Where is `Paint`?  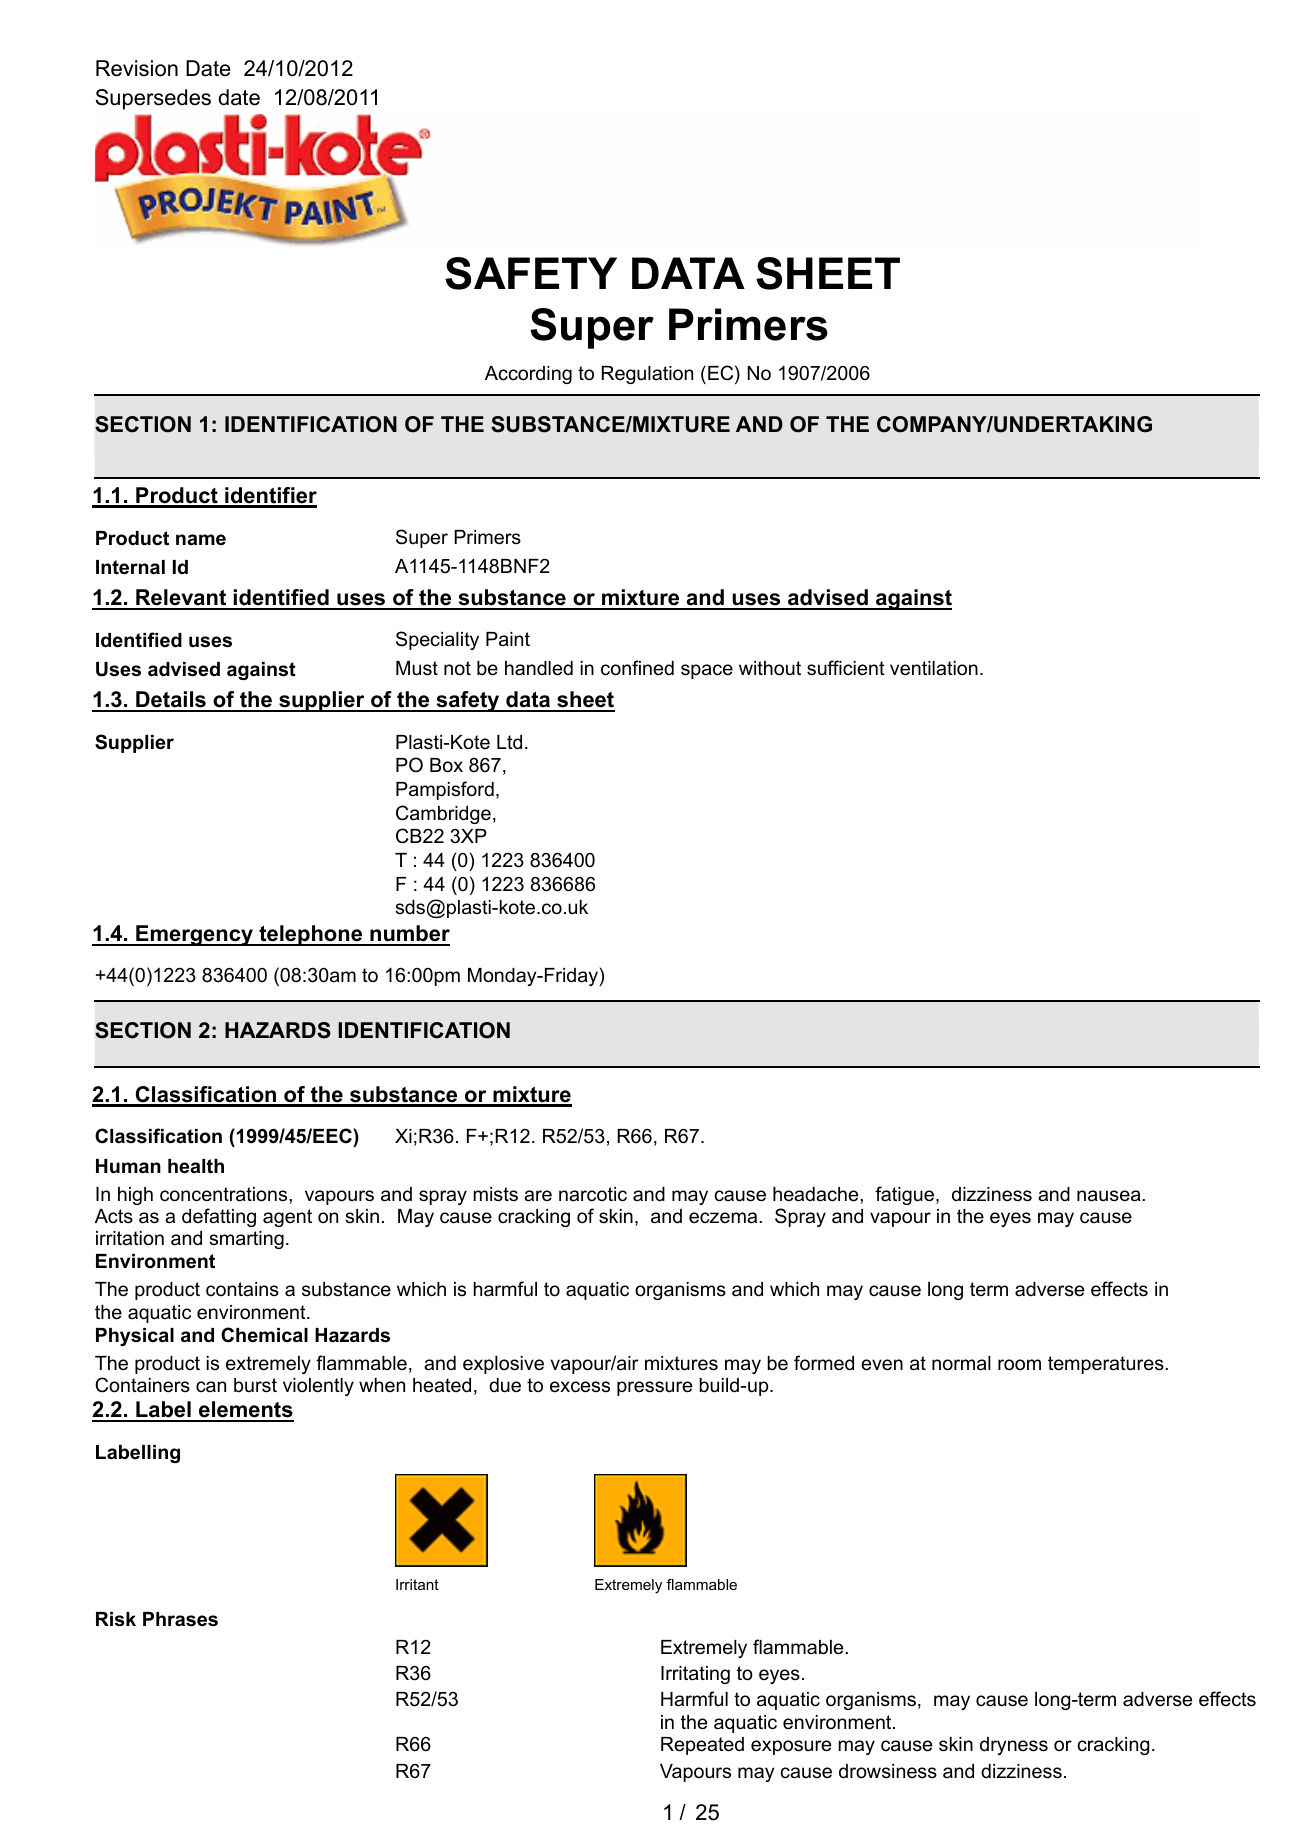
Paint is located at coordinates (508, 639).
